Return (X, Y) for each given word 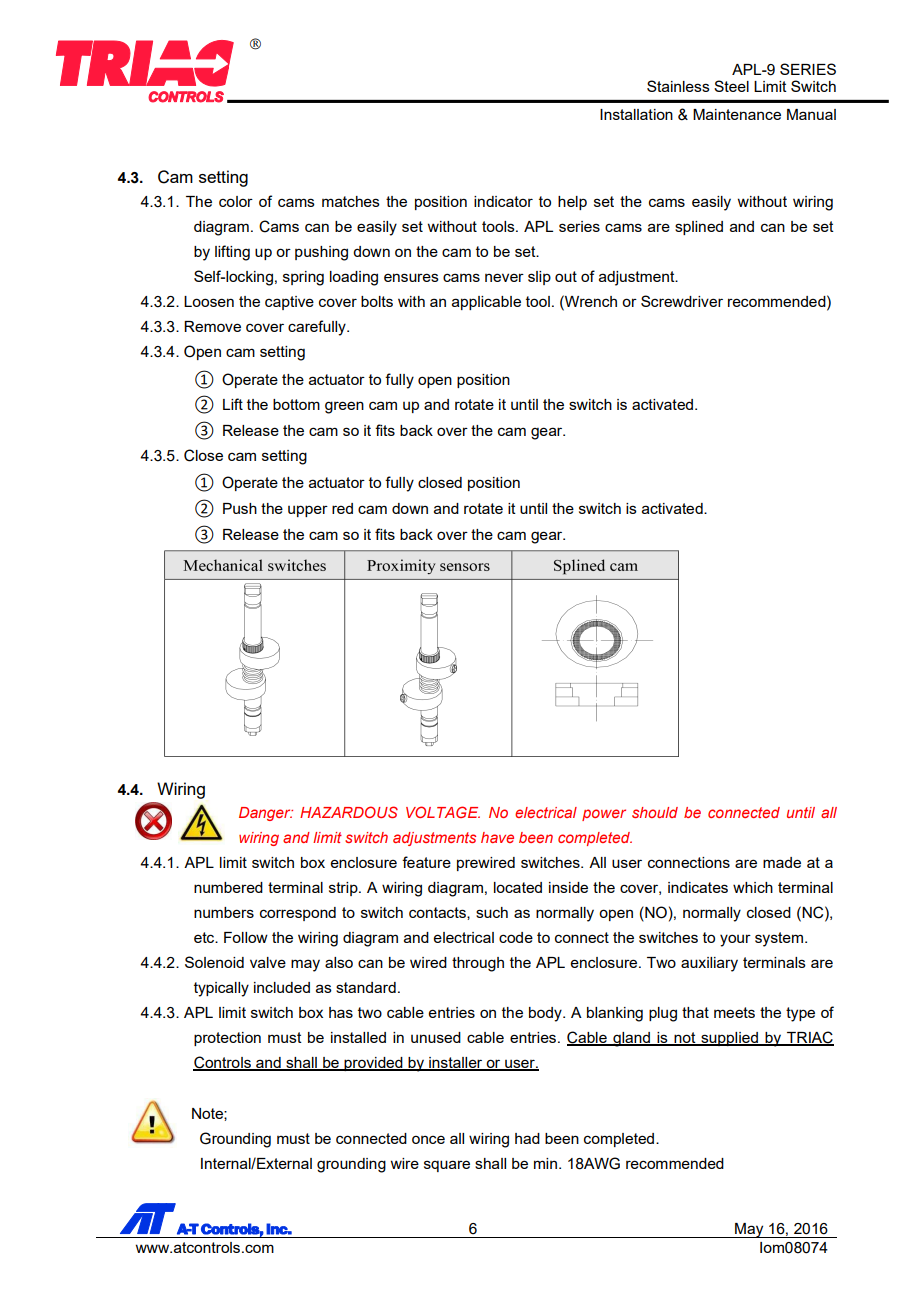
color (236, 201)
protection (227, 1039)
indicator (503, 201)
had (527, 1138)
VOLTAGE (443, 812)
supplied (729, 1039)
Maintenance (737, 114)
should (655, 812)
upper (308, 511)
